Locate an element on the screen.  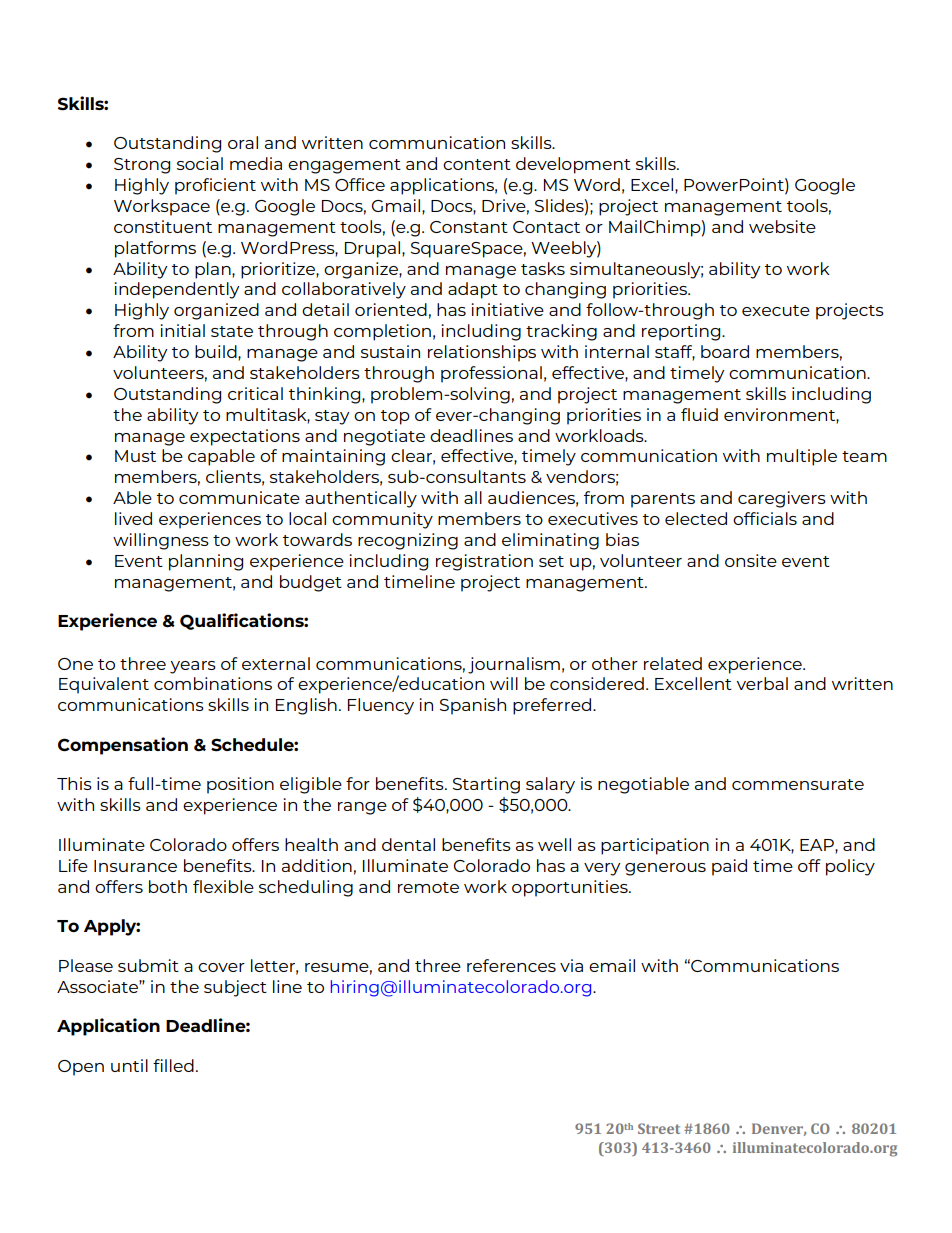
commensurate is located at coordinates (798, 784).
